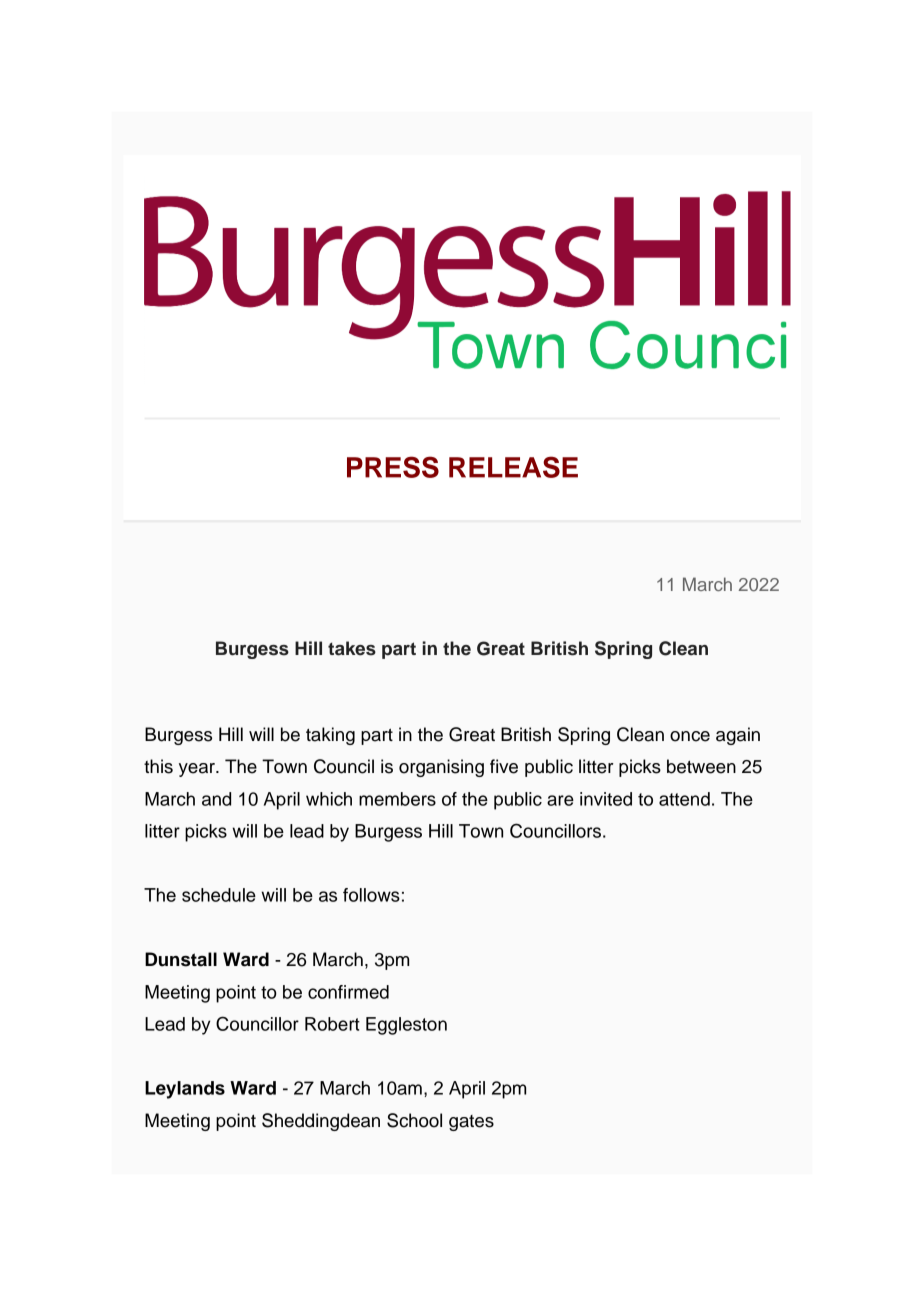 The height and width of the page is (1308, 924). What do you see at coordinates (352, 648) in the page?
I see `takes` at bounding box center [352, 648].
